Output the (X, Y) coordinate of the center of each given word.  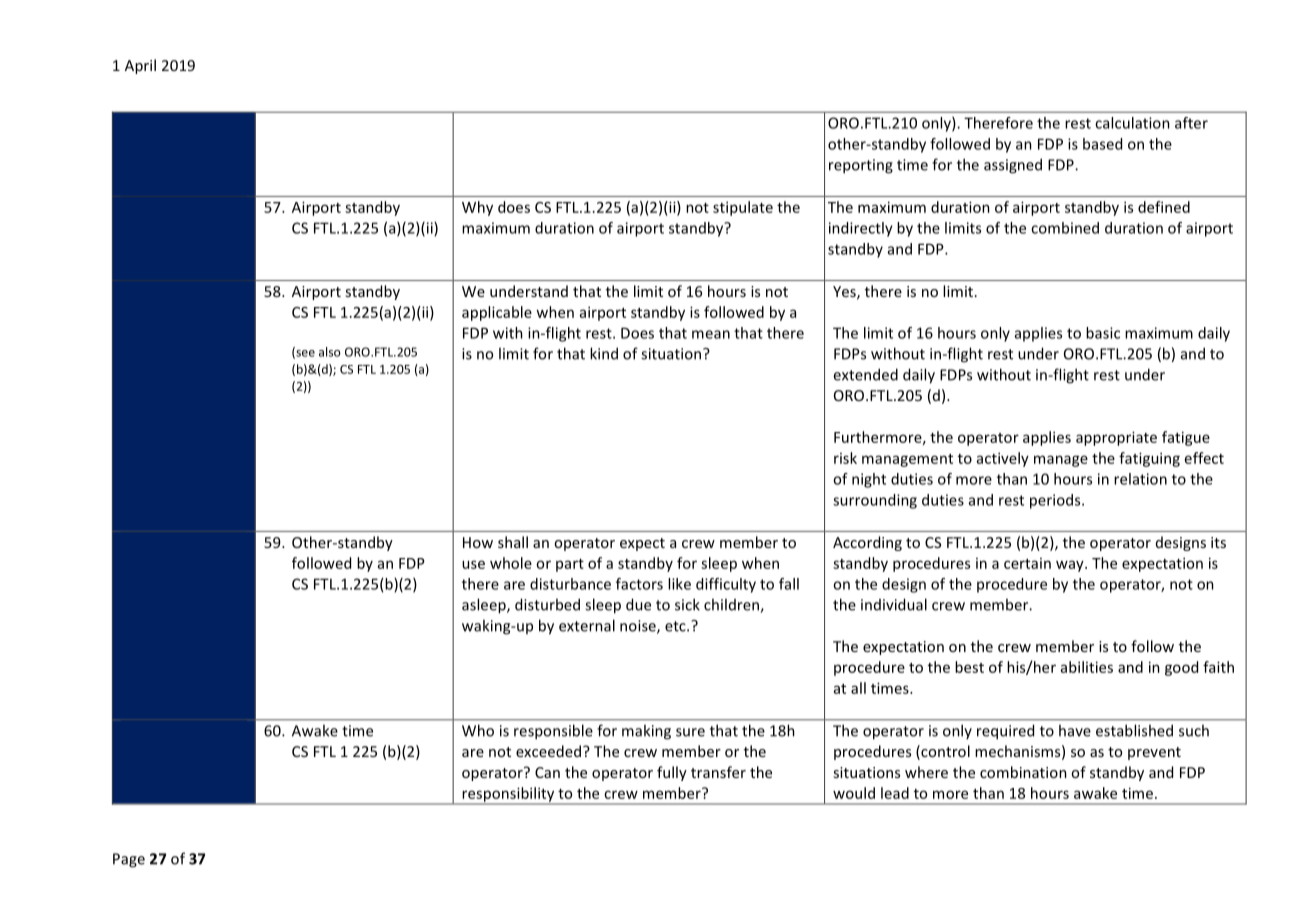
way (1071, 566)
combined (1065, 228)
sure (690, 732)
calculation (1132, 123)
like (679, 584)
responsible (553, 732)
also (330, 352)
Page (129, 860)
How (478, 542)
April (140, 66)
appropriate (1116, 438)
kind (604, 353)
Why (477, 208)
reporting (861, 166)
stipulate (743, 208)
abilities (1087, 667)
